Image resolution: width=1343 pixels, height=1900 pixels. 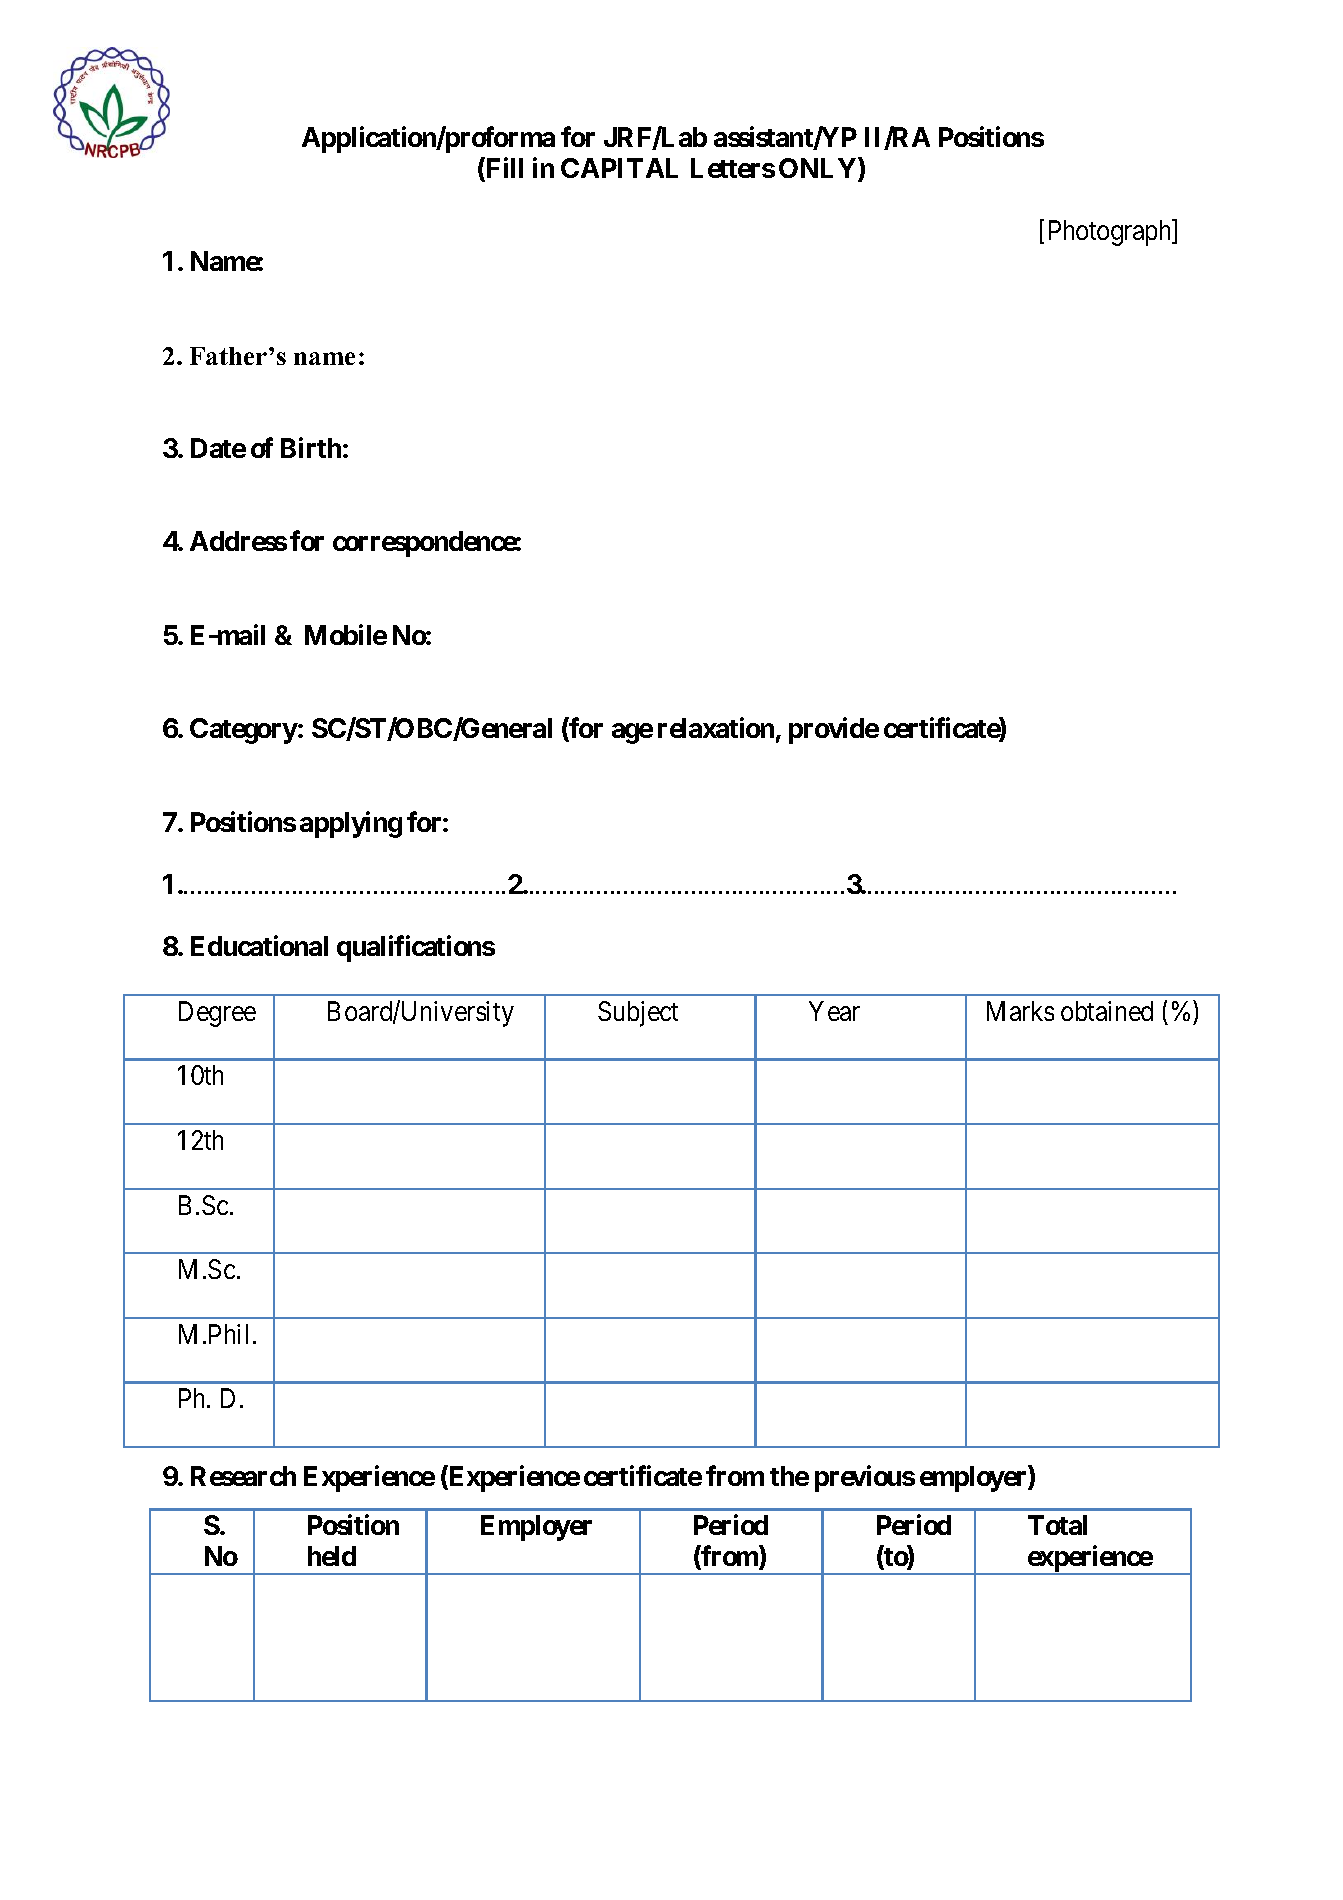 I want to click on applying, so click(x=351, y=824).
